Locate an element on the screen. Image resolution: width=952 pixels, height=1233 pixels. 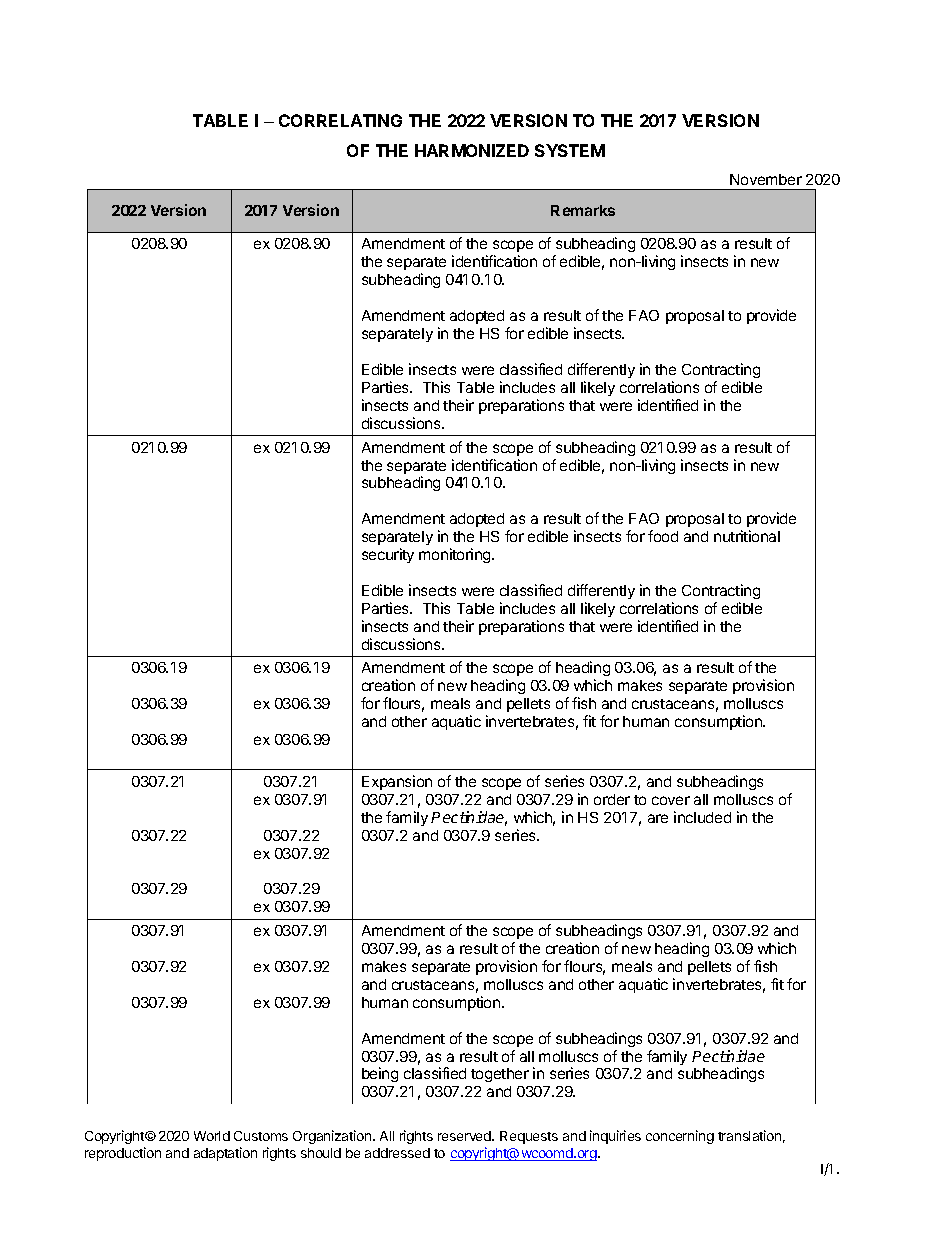
food is located at coordinates (663, 536).
